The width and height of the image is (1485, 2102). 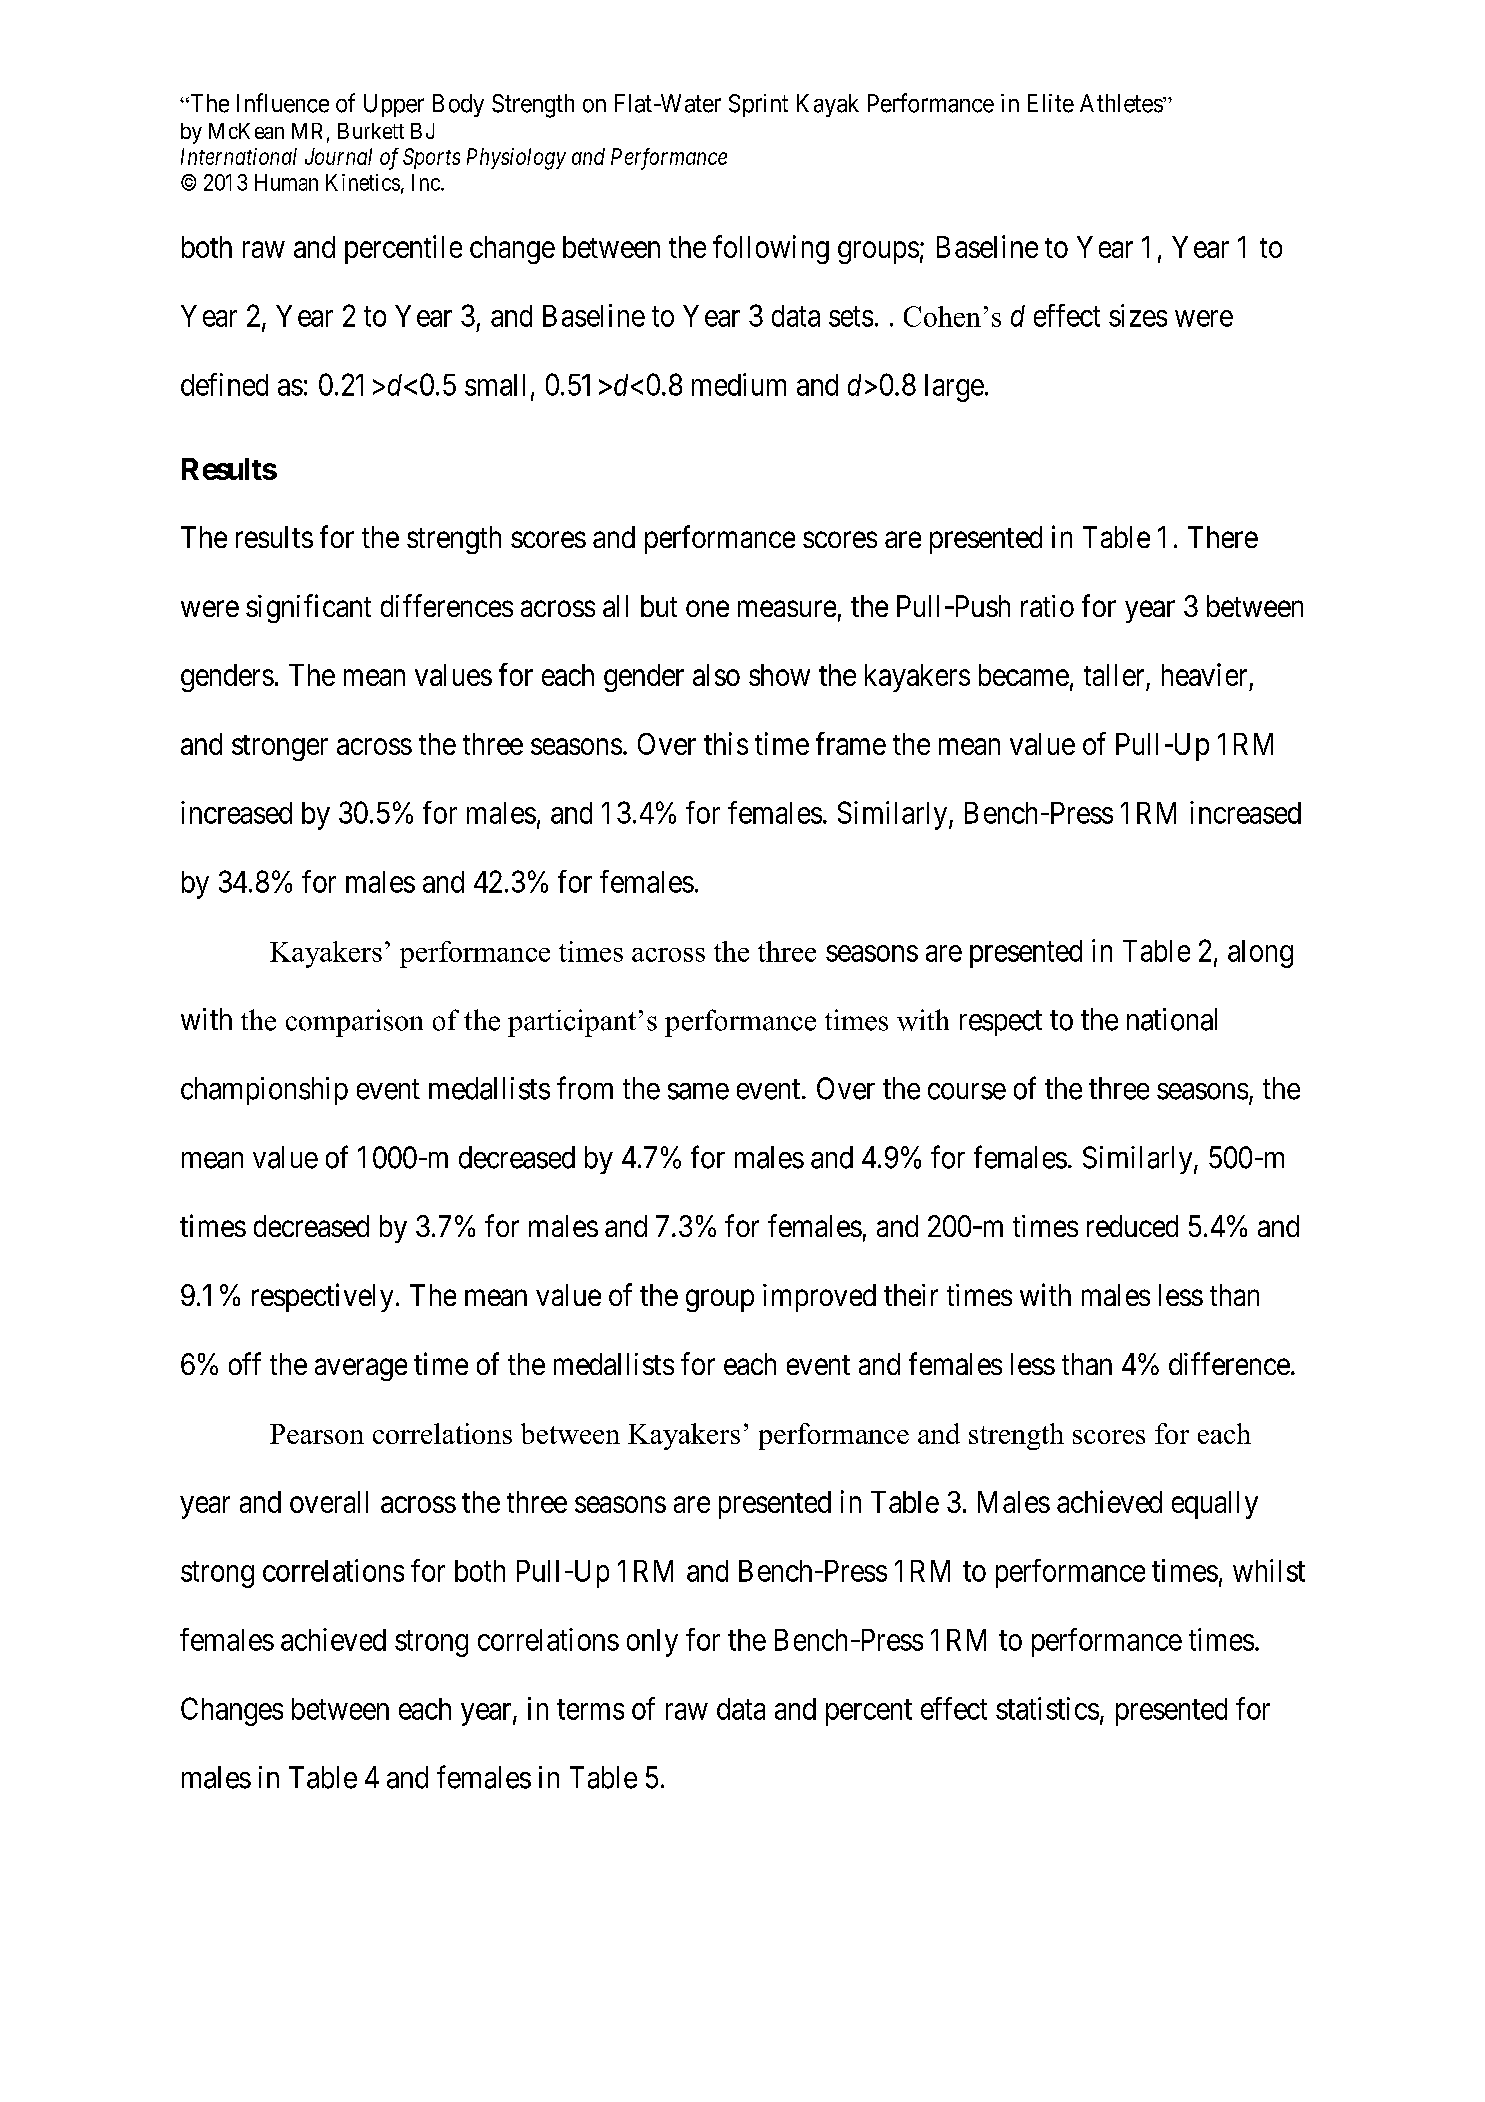 I want to click on statistics, so click(x=1047, y=1708).
